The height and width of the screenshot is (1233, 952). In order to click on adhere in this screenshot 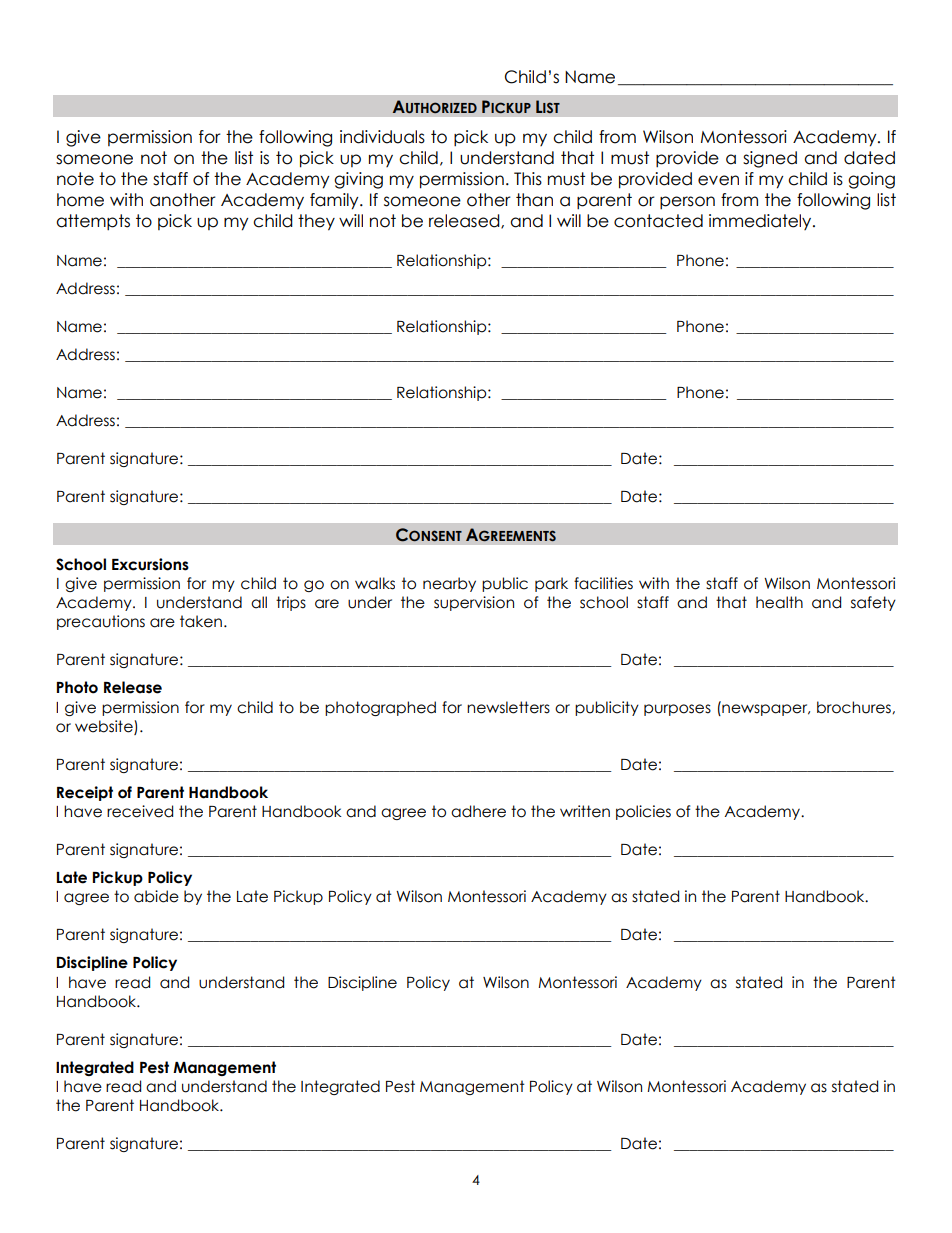, I will do `click(478, 811)`.
